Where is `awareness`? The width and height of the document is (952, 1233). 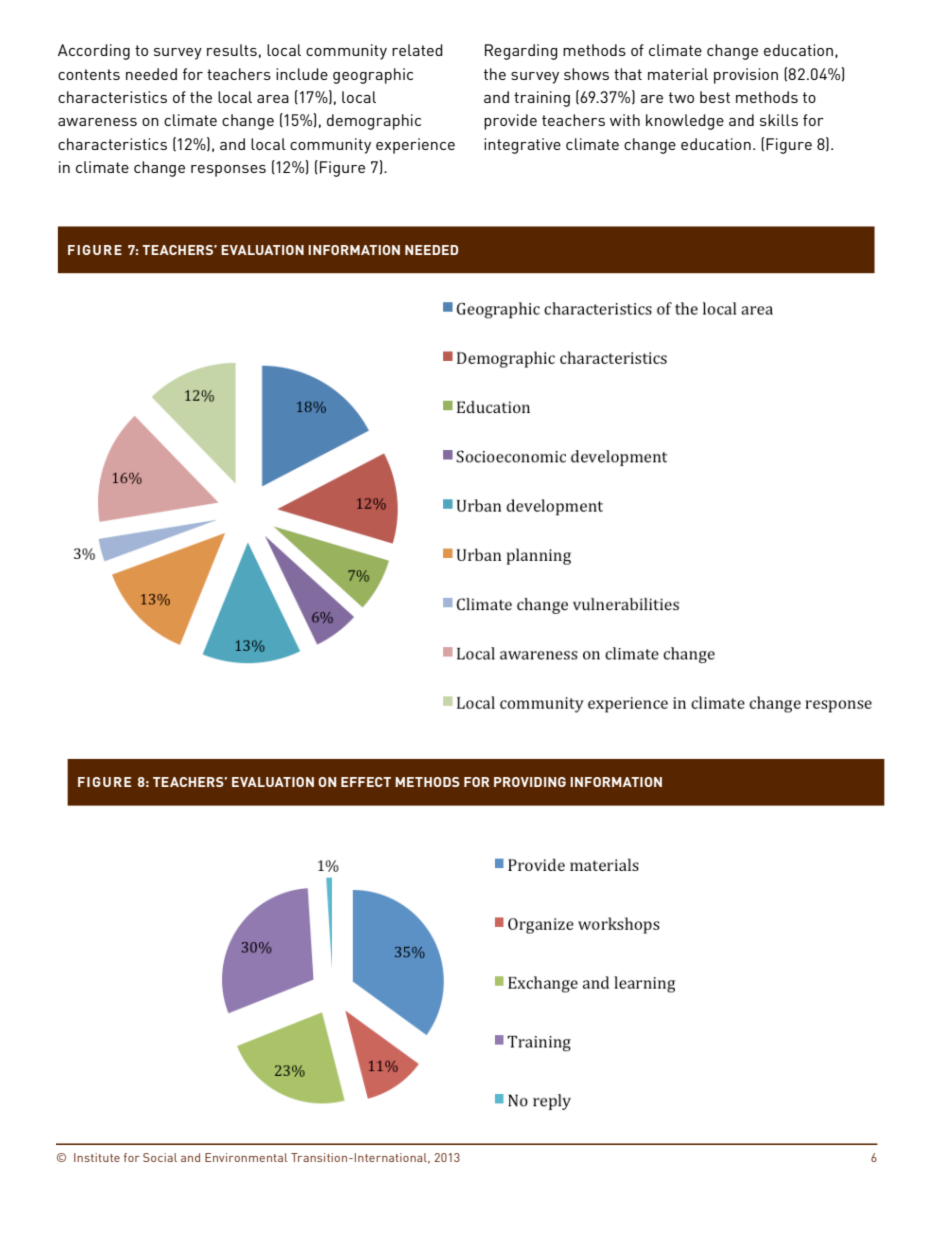
awareness is located at coordinates (97, 122).
